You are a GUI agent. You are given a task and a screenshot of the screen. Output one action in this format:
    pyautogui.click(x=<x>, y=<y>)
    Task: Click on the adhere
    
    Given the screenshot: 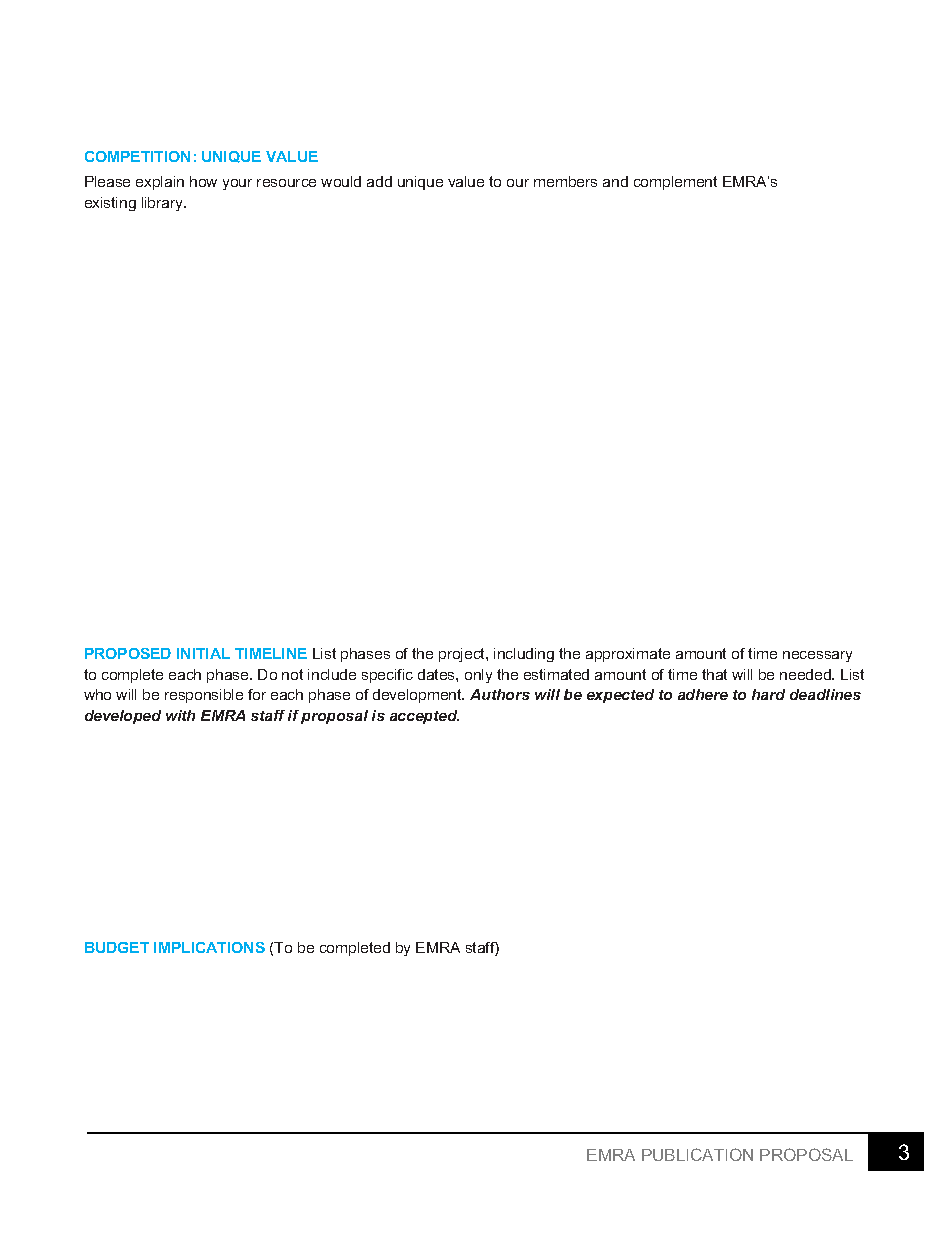 What is the action you would take?
    pyautogui.click(x=703, y=694)
